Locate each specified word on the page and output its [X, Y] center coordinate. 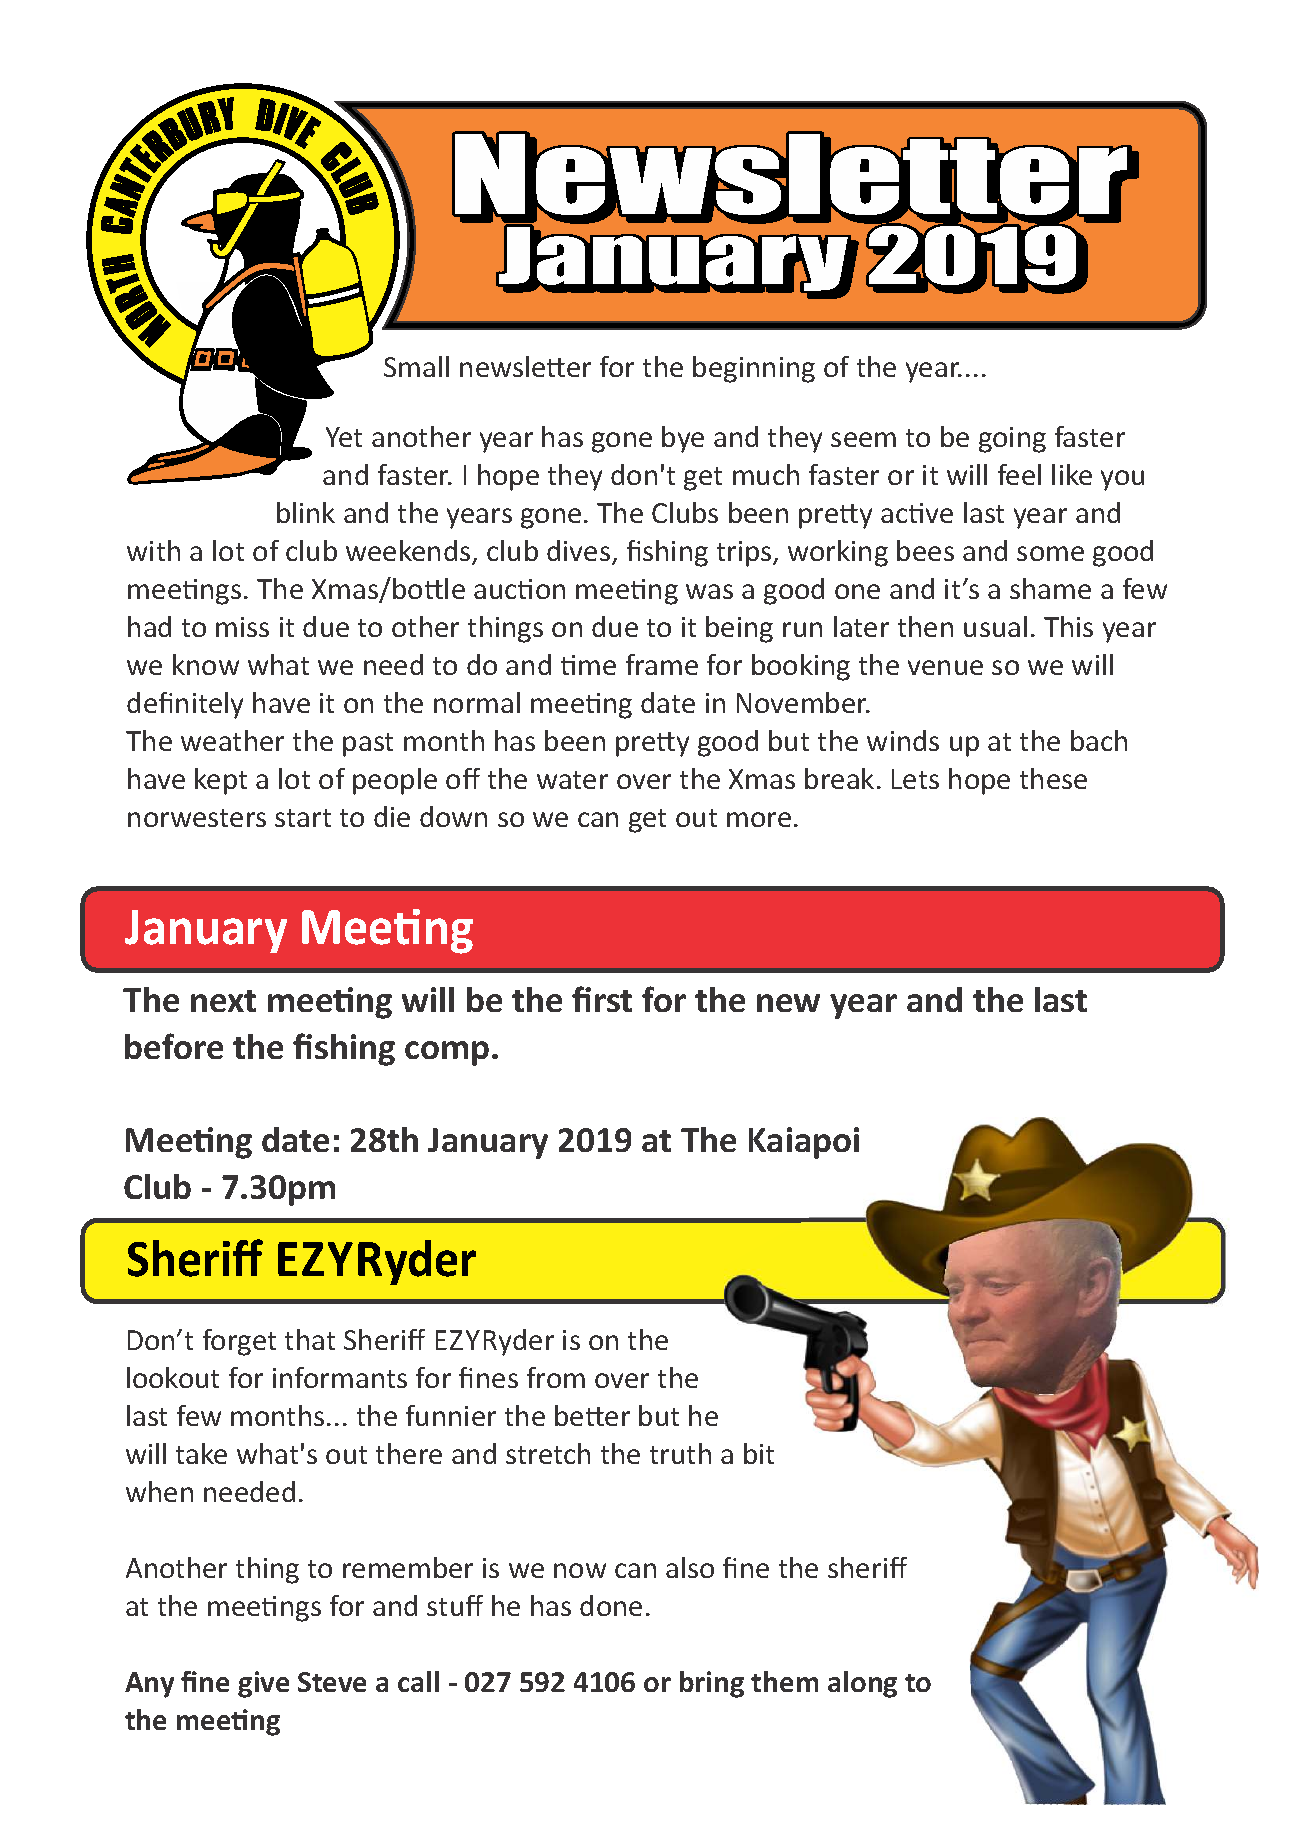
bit [759, 1453]
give [263, 1684]
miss [242, 627]
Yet [344, 437]
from [556, 1377]
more [759, 819]
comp [447, 1053]
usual [995, 626]
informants [340, 1377]
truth [680, 1453]
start [303, 818]
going [1012, 440]
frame [662, 664]
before [174, 1046]
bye [683, 439]
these [1053, 778]
